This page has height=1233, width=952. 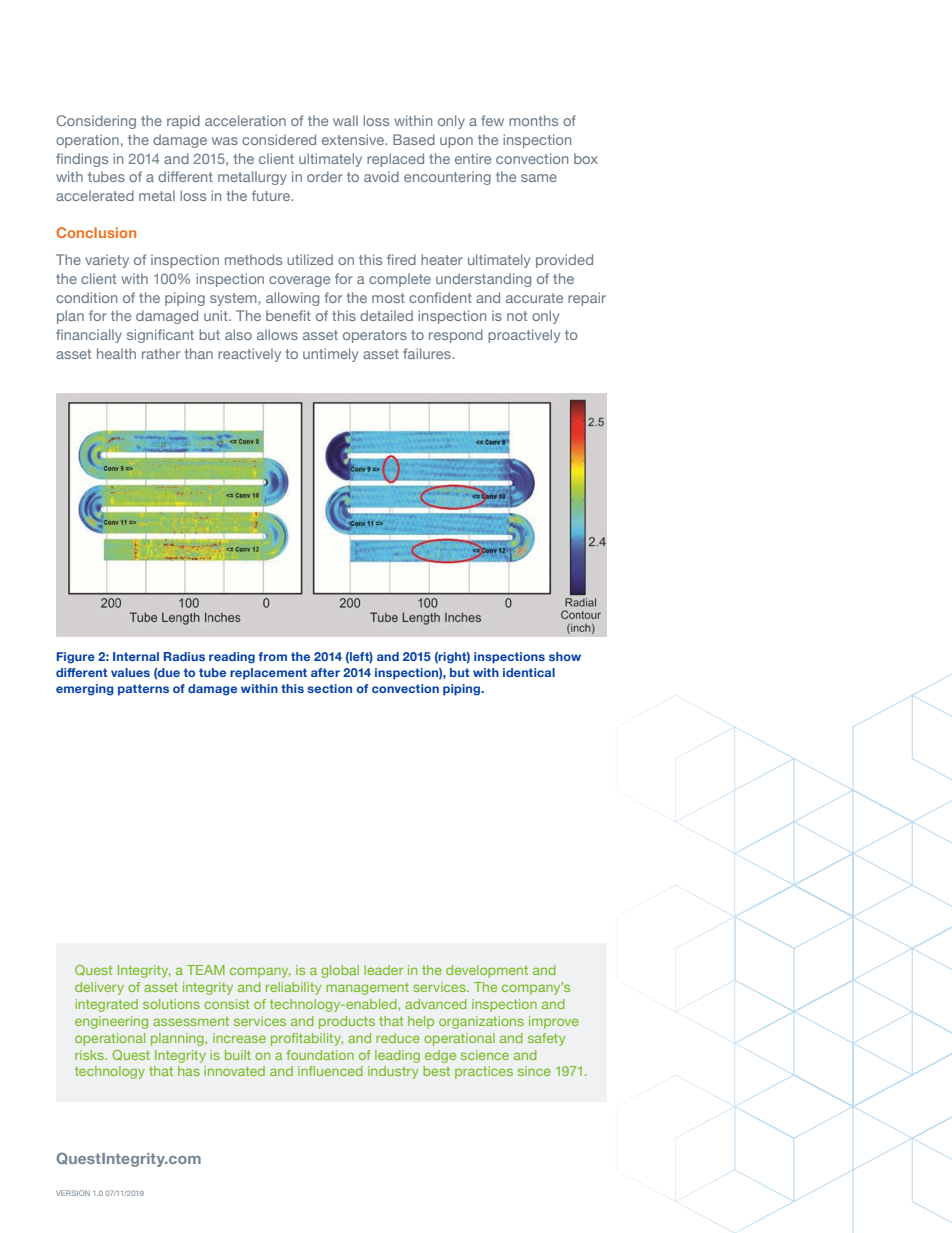 I want to click on after, so click(x=325, y=672).
